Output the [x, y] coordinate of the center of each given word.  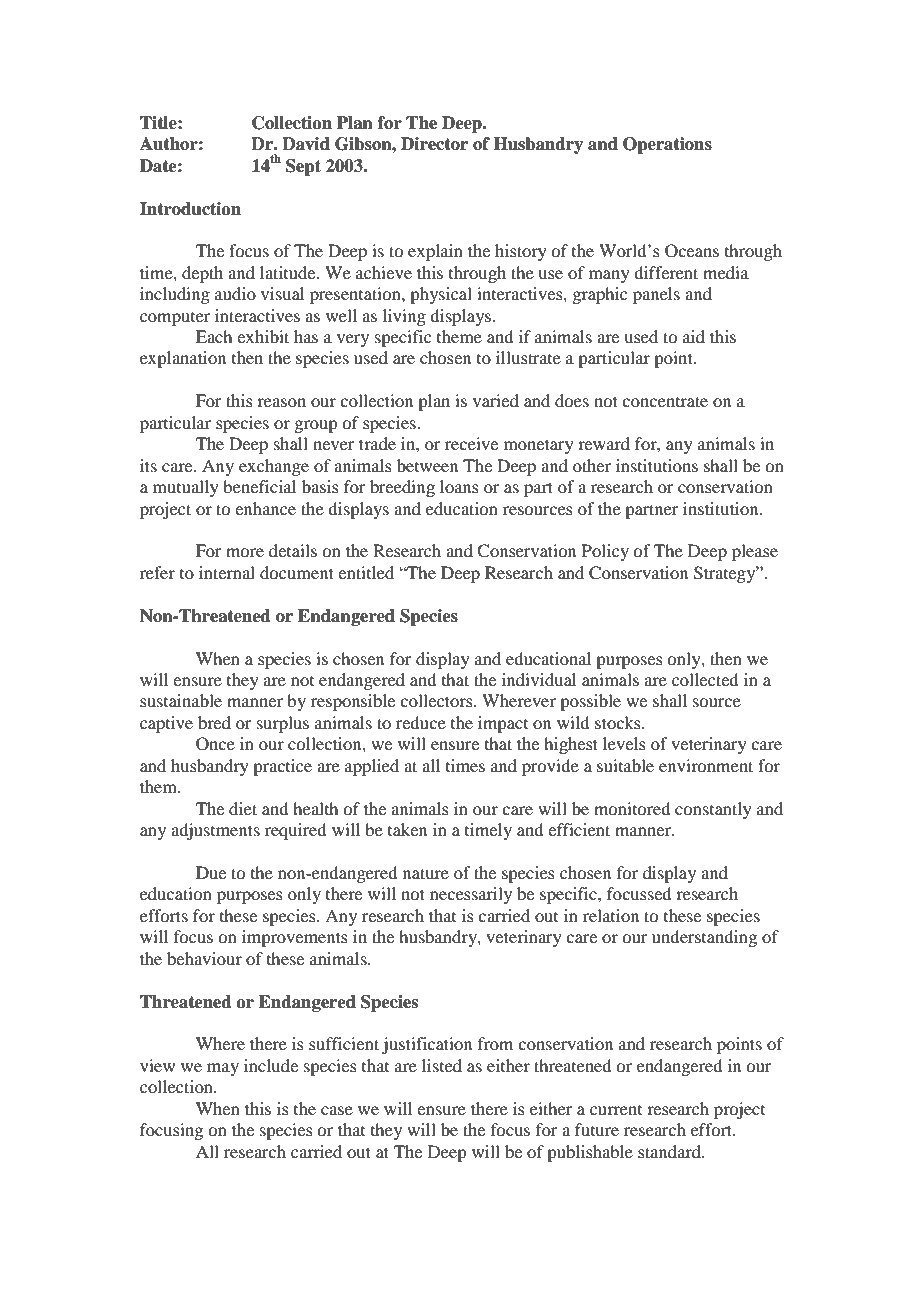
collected [705, 679]
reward [604, 443]
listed [442, 1065]
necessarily [471, 895]
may [223, 1069]
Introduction [190, 209]
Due [211, 872]
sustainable [181, 700]
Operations [667, 145]
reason [281, 402]
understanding [704, 938]
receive [471, 443]
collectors [437, 700]
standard [670, 1151]
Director [434, 144]
